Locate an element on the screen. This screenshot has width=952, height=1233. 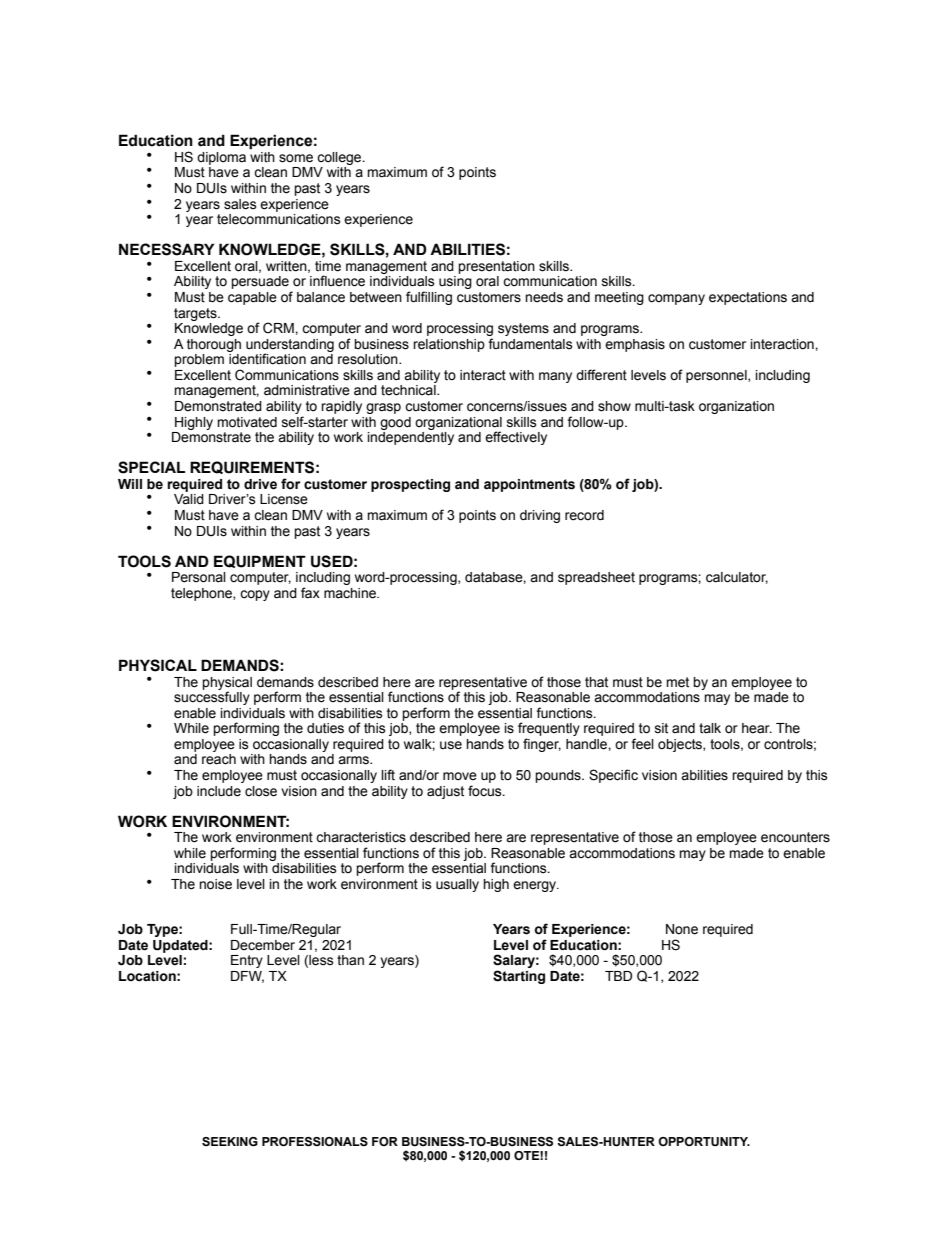
SEEKING is located at coordinates (230, 1141).
